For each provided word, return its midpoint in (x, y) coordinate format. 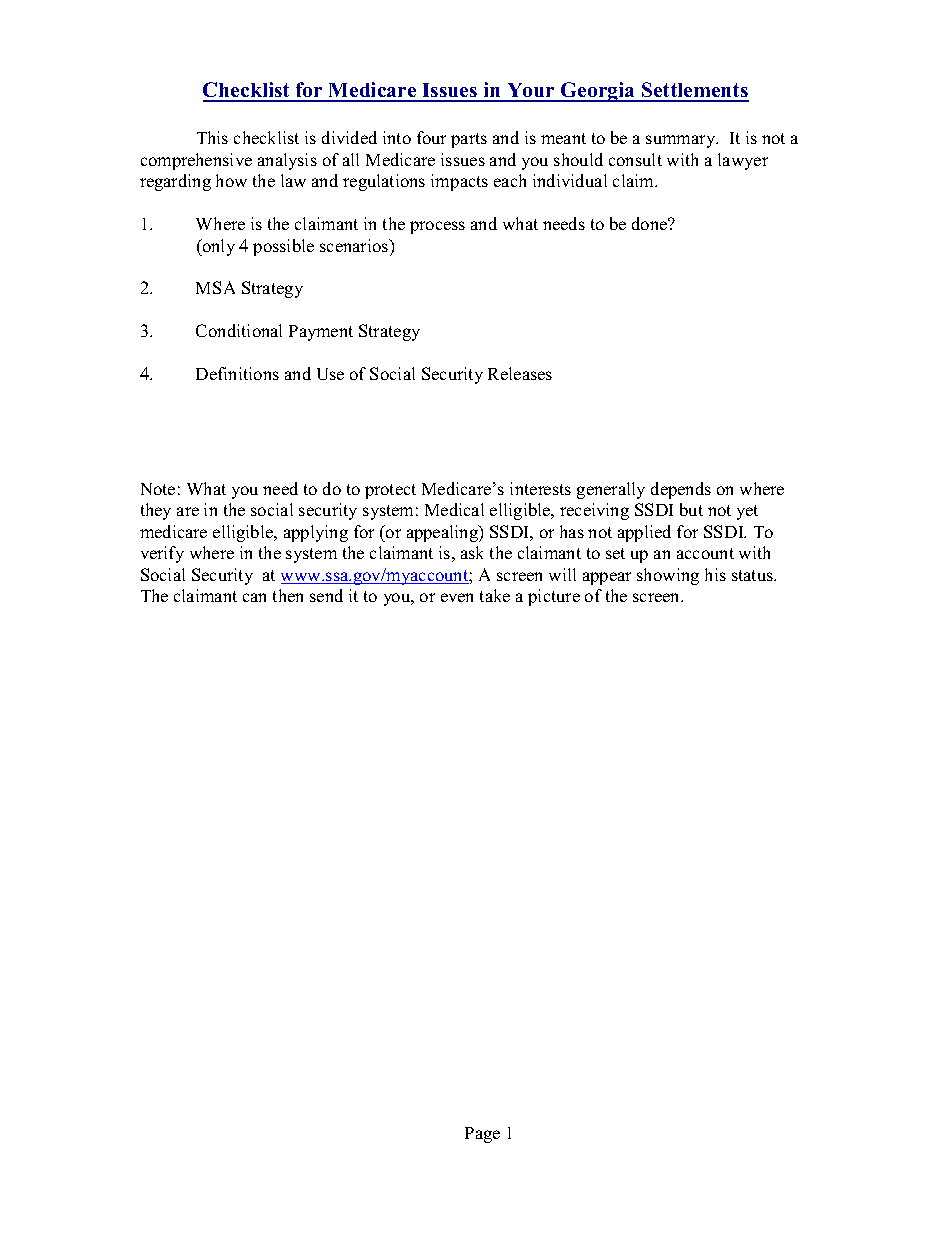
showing (668, 576)
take (495, 595)
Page (482, 1135)
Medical (454, 509)
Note (158, 489)
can (254, 597)
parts (469, 140)
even (457, 597)
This (212, 137)
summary (682, 141)
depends (681, 490)
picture (554, 597)
